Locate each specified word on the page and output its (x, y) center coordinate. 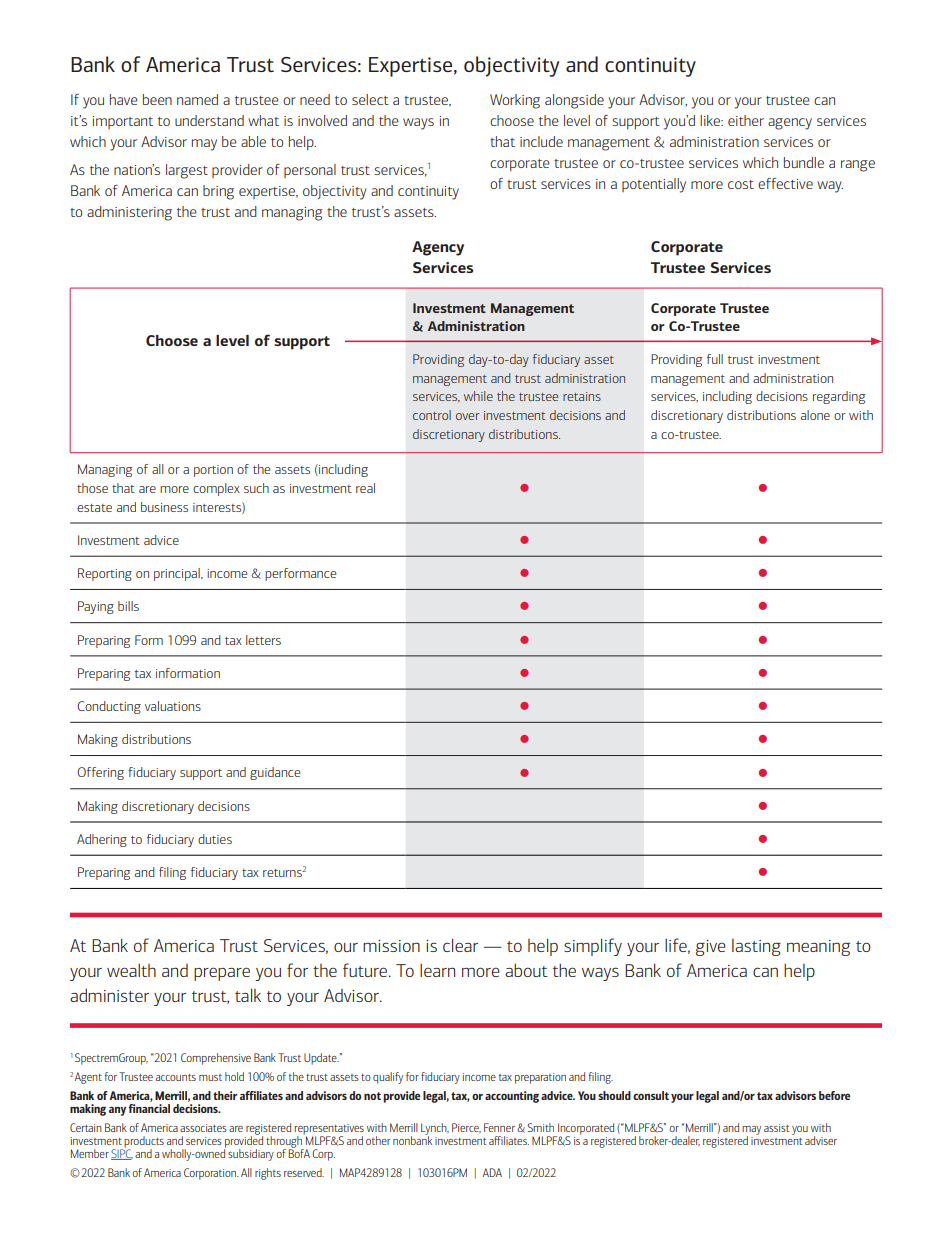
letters (263, 640)
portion (213, 471)
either (746, 120)
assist (777, 1128)
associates (203, 1128)
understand (209, 120)
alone (815, 415)
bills (128, 606)
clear (460, 945)
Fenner (499, 1127)
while (478, 396)
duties (215, 839)
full (715, 359)
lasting (756, 947)
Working (515, 101)
